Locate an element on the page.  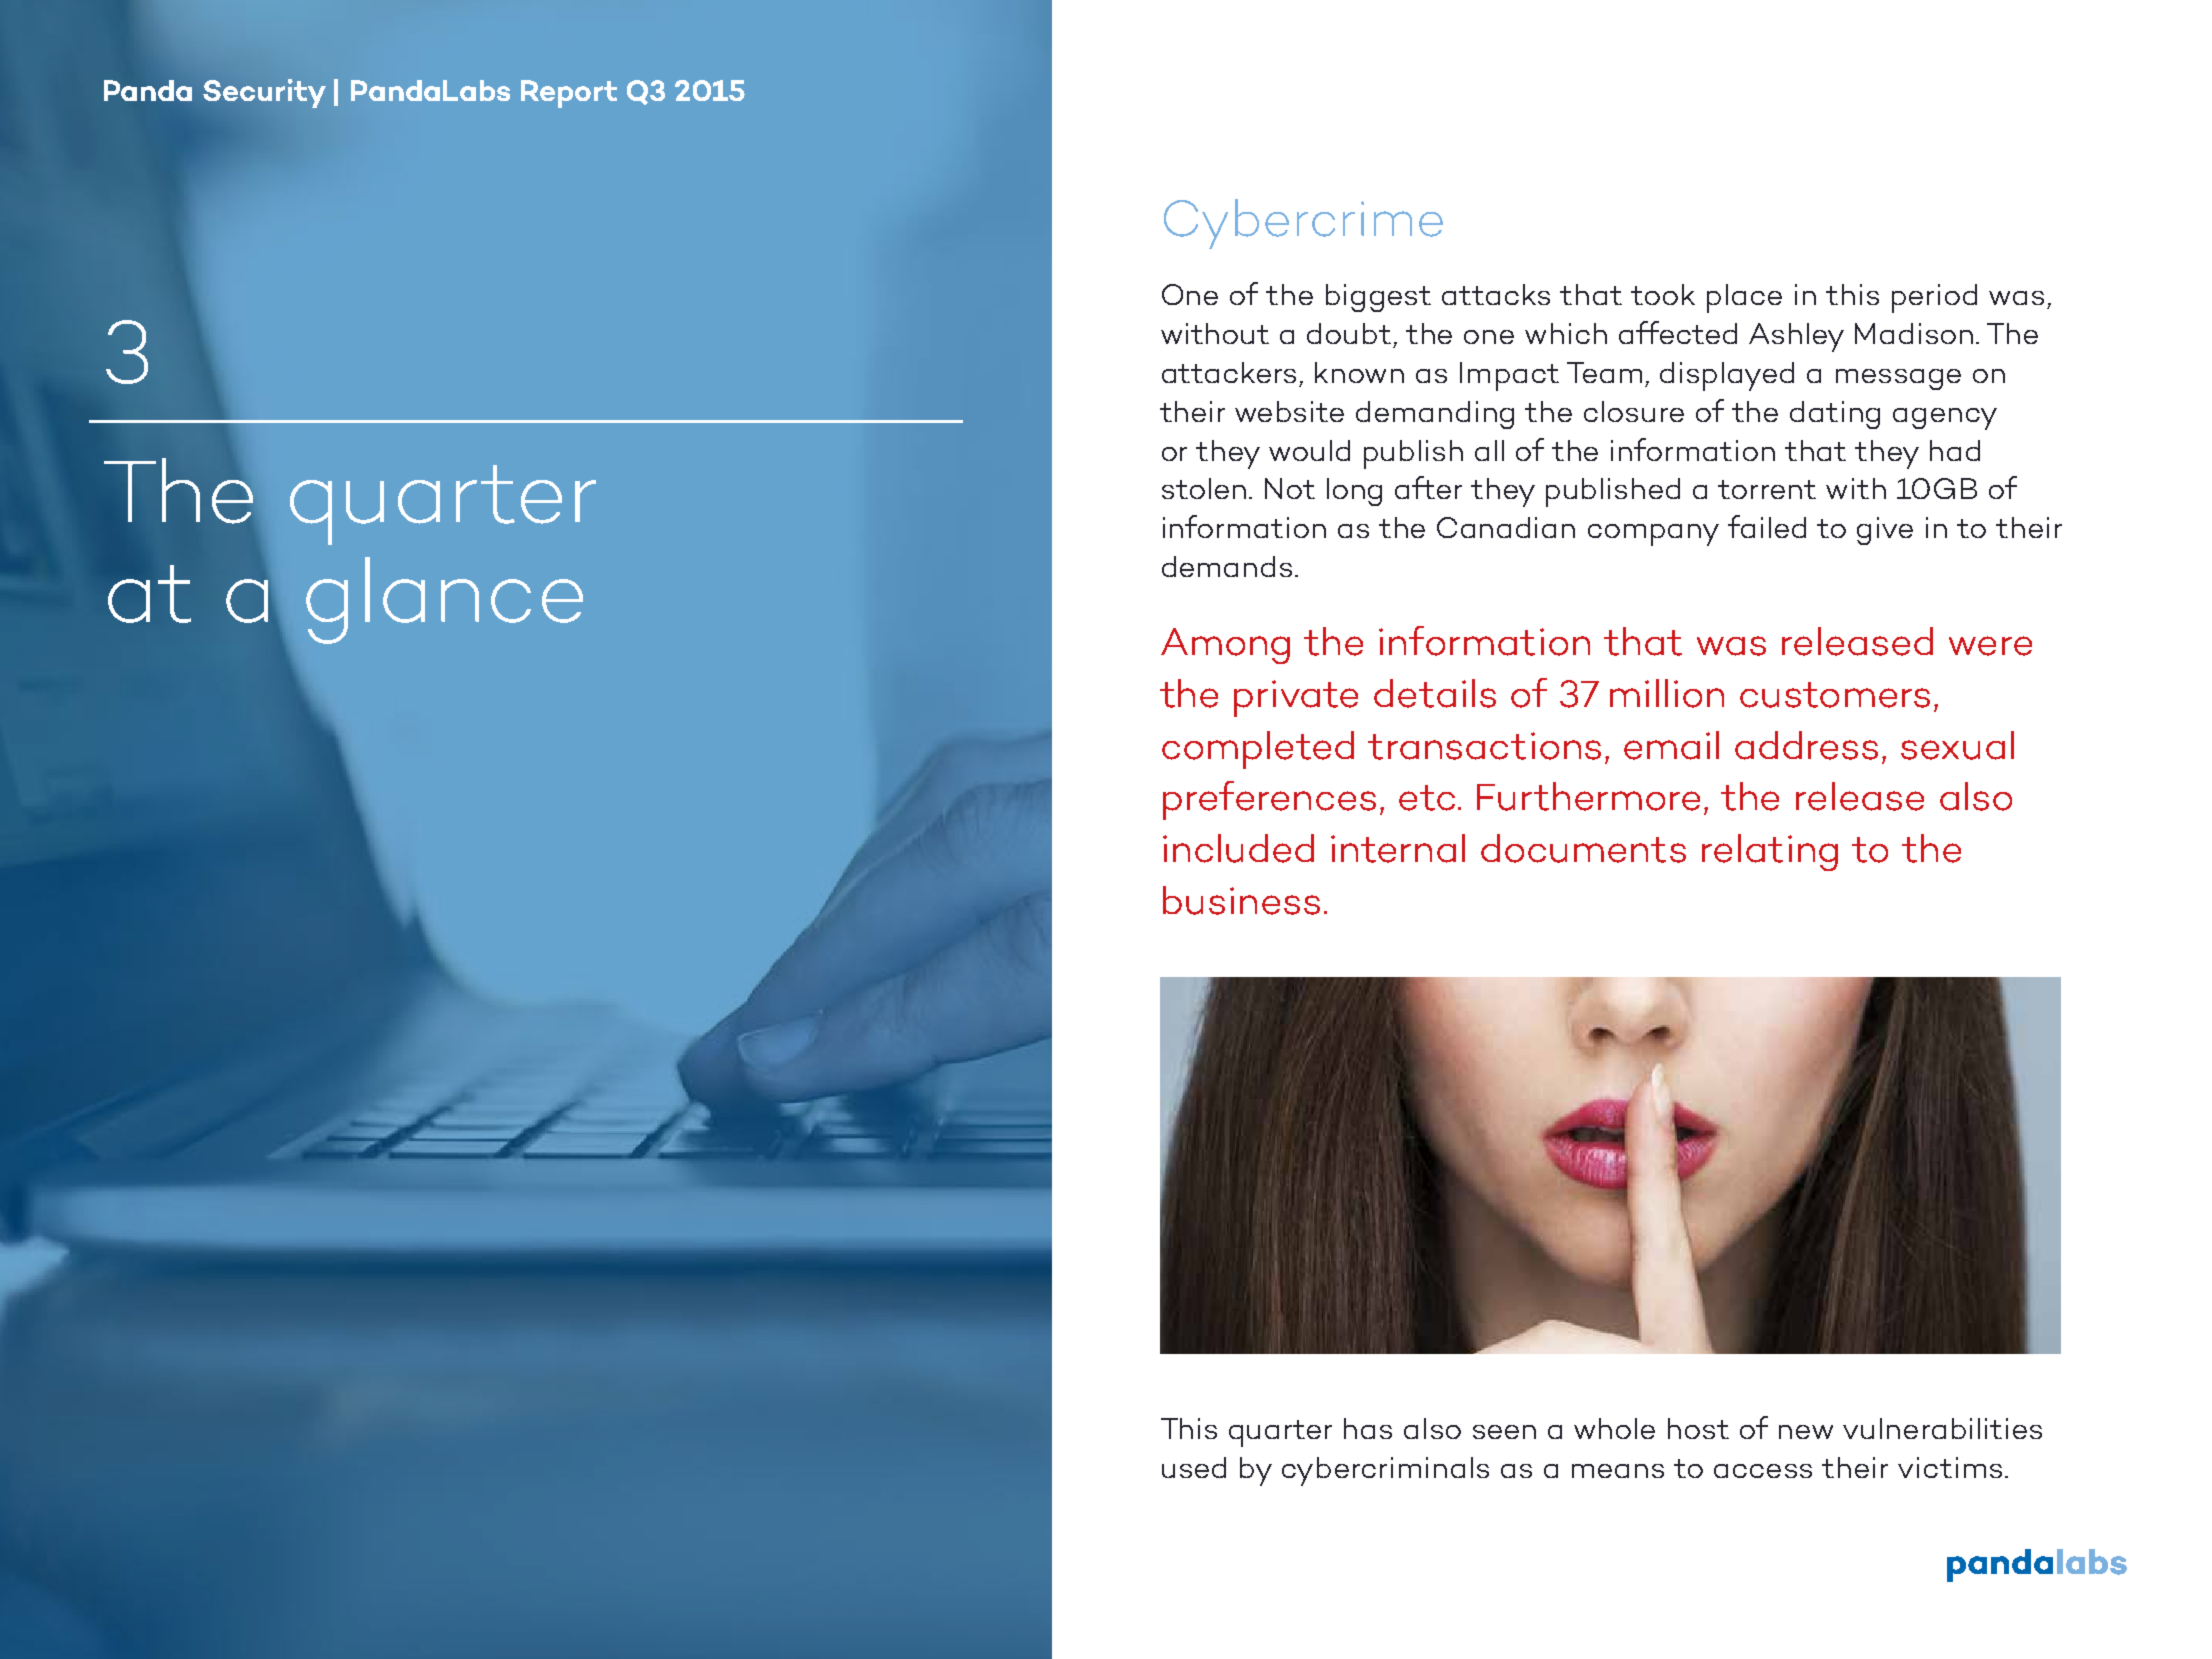
preferences is located at coordinates (1269, 800).
